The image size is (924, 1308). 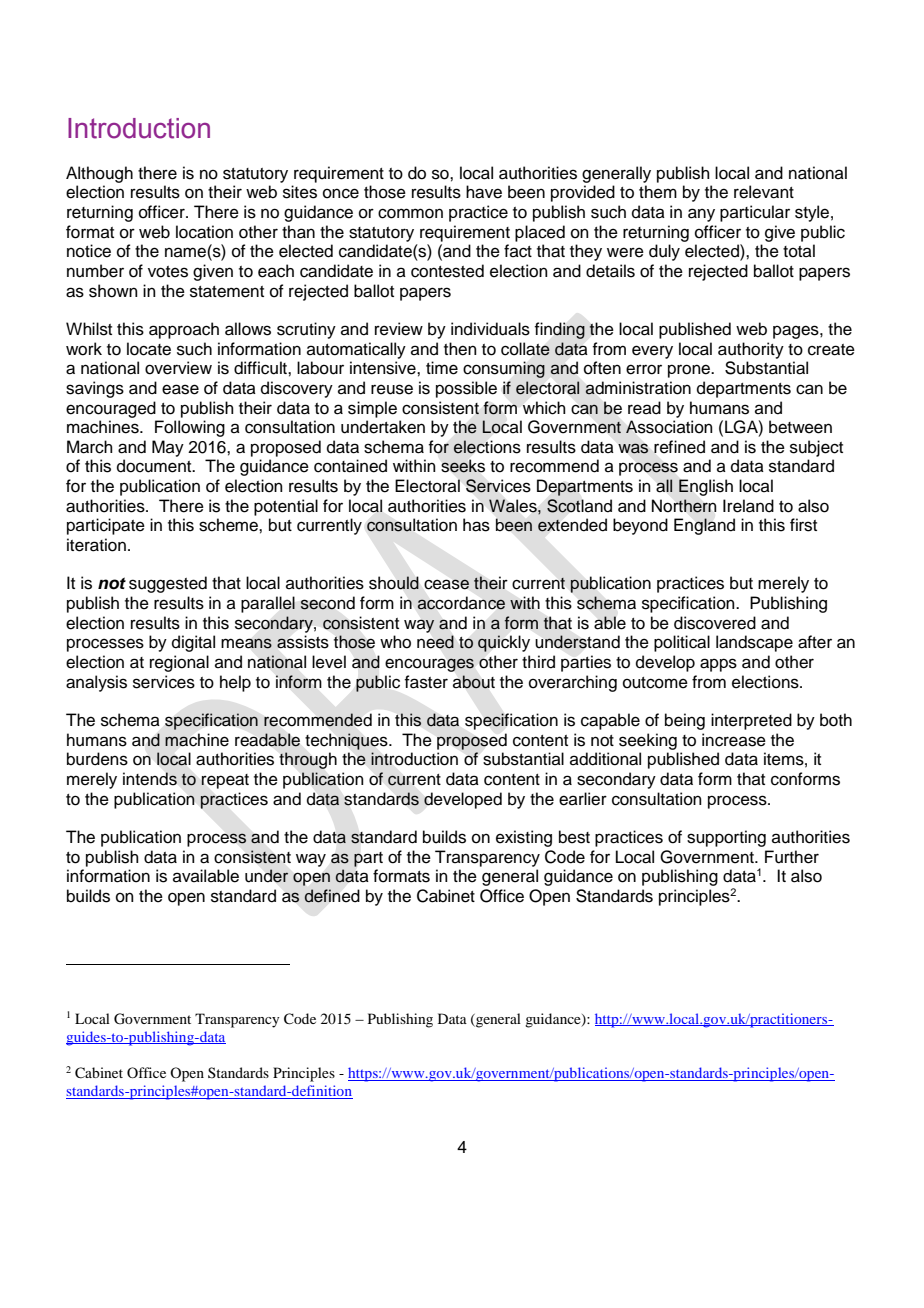 I want to click on interpreted, so click(x=751, y=721).
